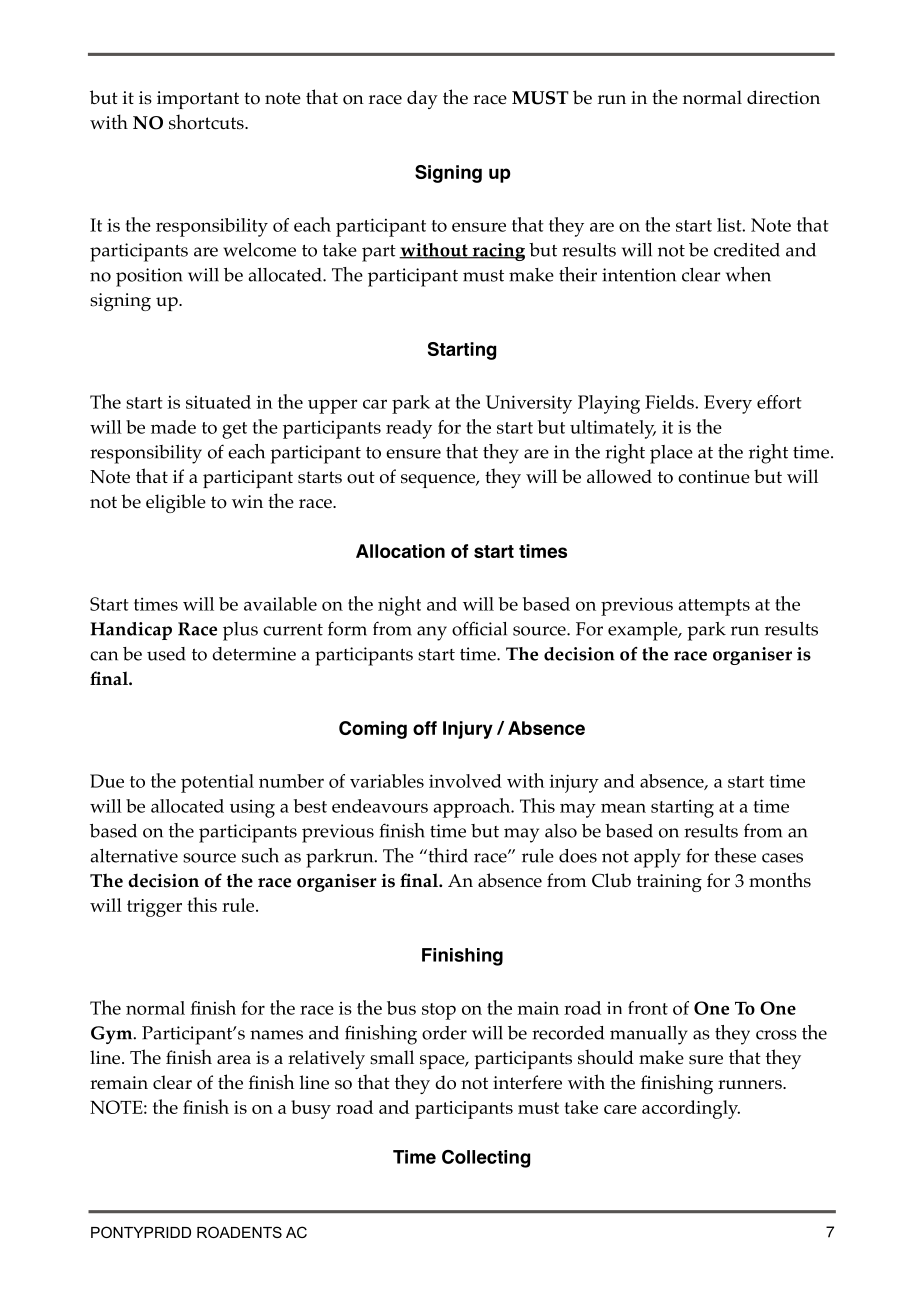  Describe the element at coordinates (217, 783) in the screenshot. I see `potential` at that location.
